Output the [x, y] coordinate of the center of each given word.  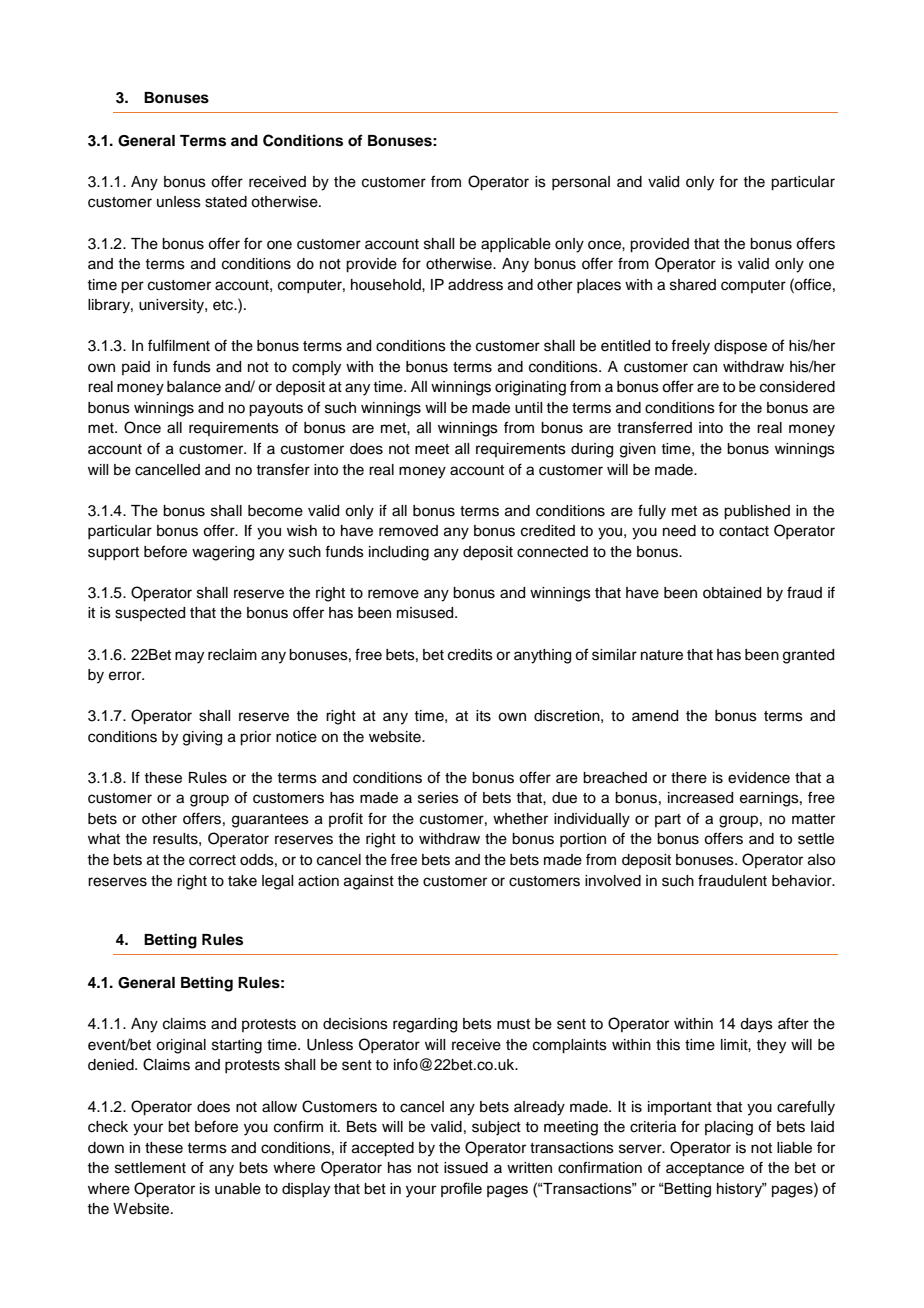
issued [466, 1168]
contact [744, 531]
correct [212, 860]
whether [520, 819]
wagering [223, 553]
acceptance [705, 1169]
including [399, 553]
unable [238, 1189]
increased [700, 798]
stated [226, 202]
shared [693, 285]
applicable [516, 245]
